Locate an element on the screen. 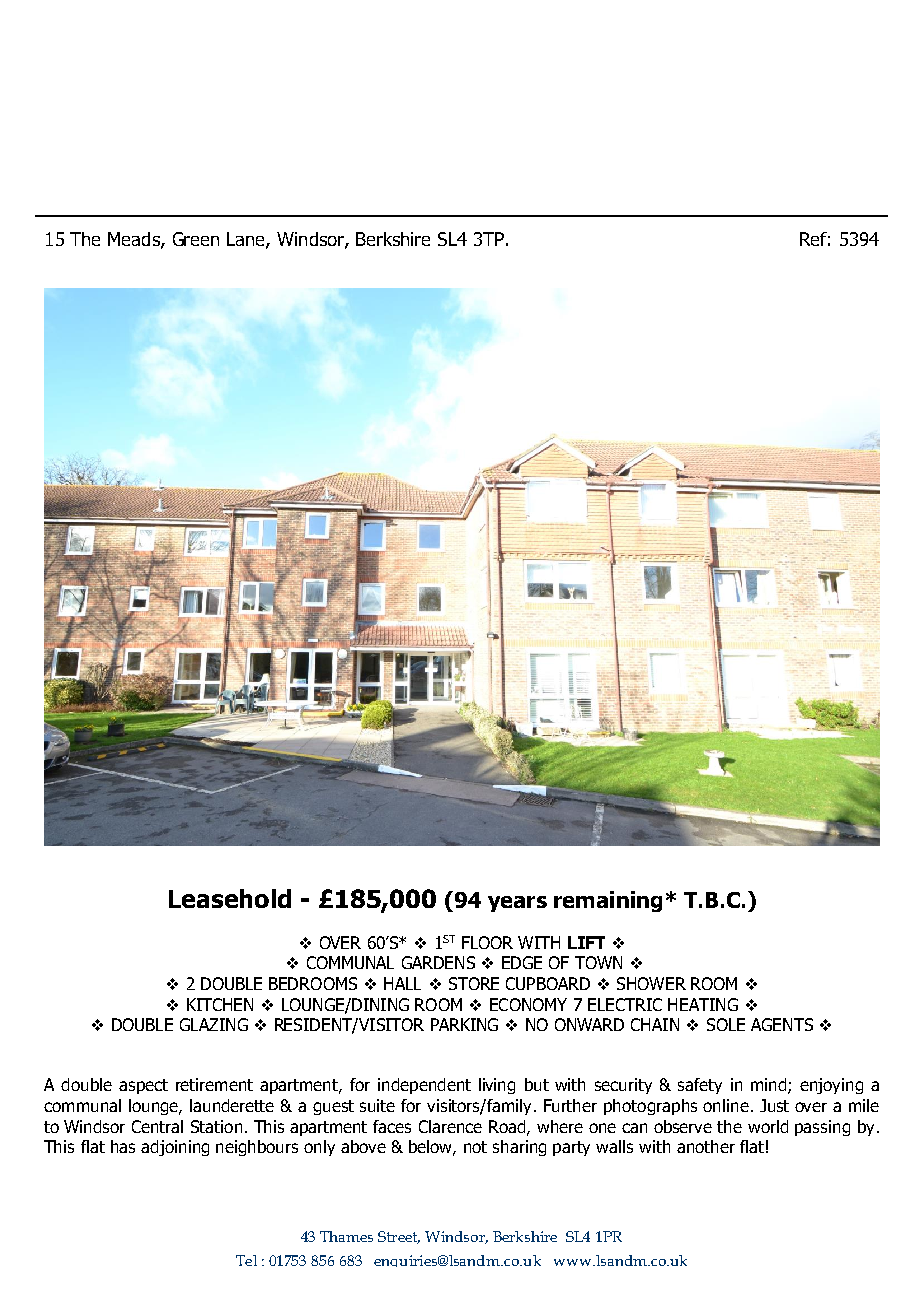 This screenshot has width=924, height=1308. LIFT is located at coordinates (586, 942).
